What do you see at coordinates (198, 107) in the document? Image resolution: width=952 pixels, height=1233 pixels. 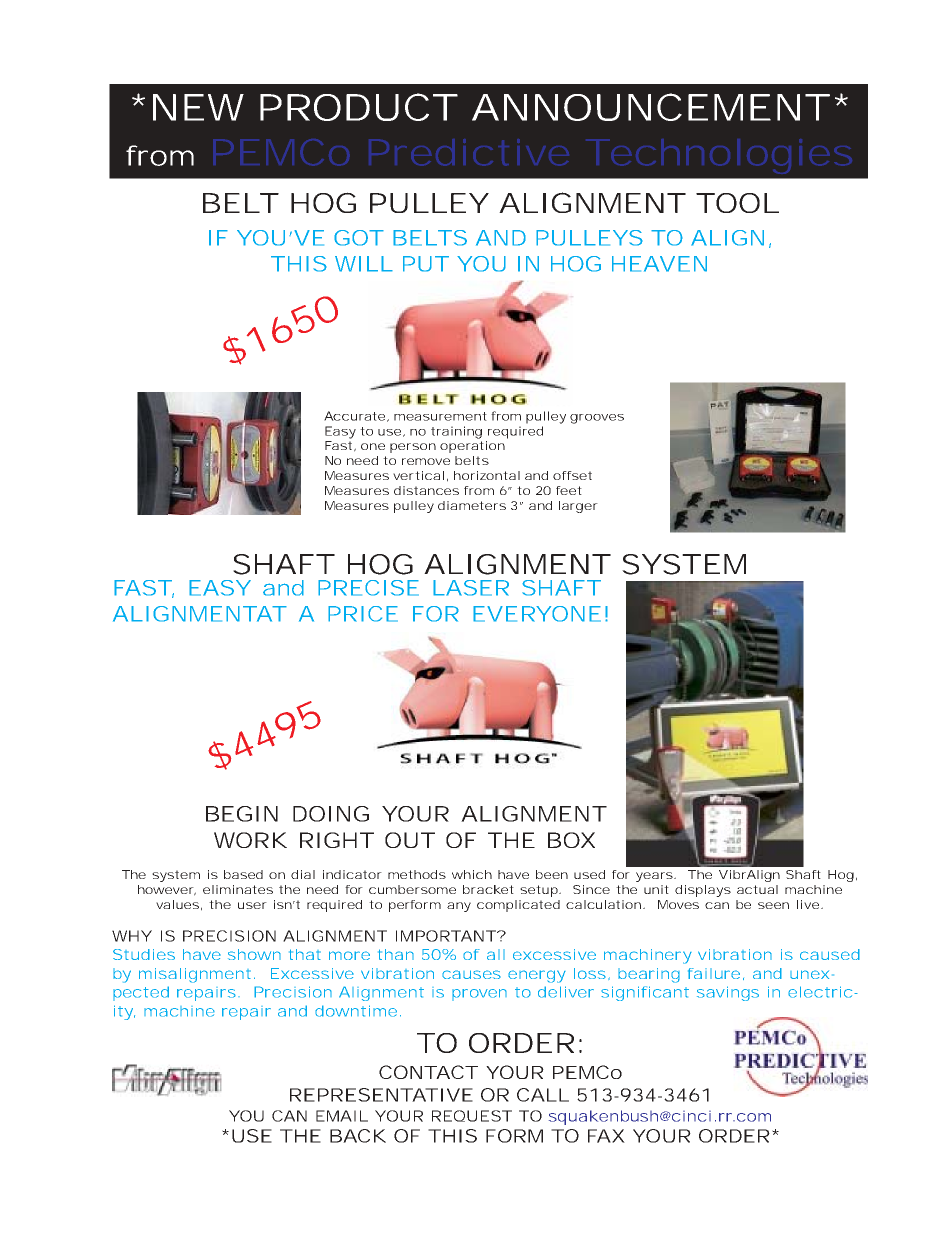 I see `NEW` at bounding box center [198, 107].
